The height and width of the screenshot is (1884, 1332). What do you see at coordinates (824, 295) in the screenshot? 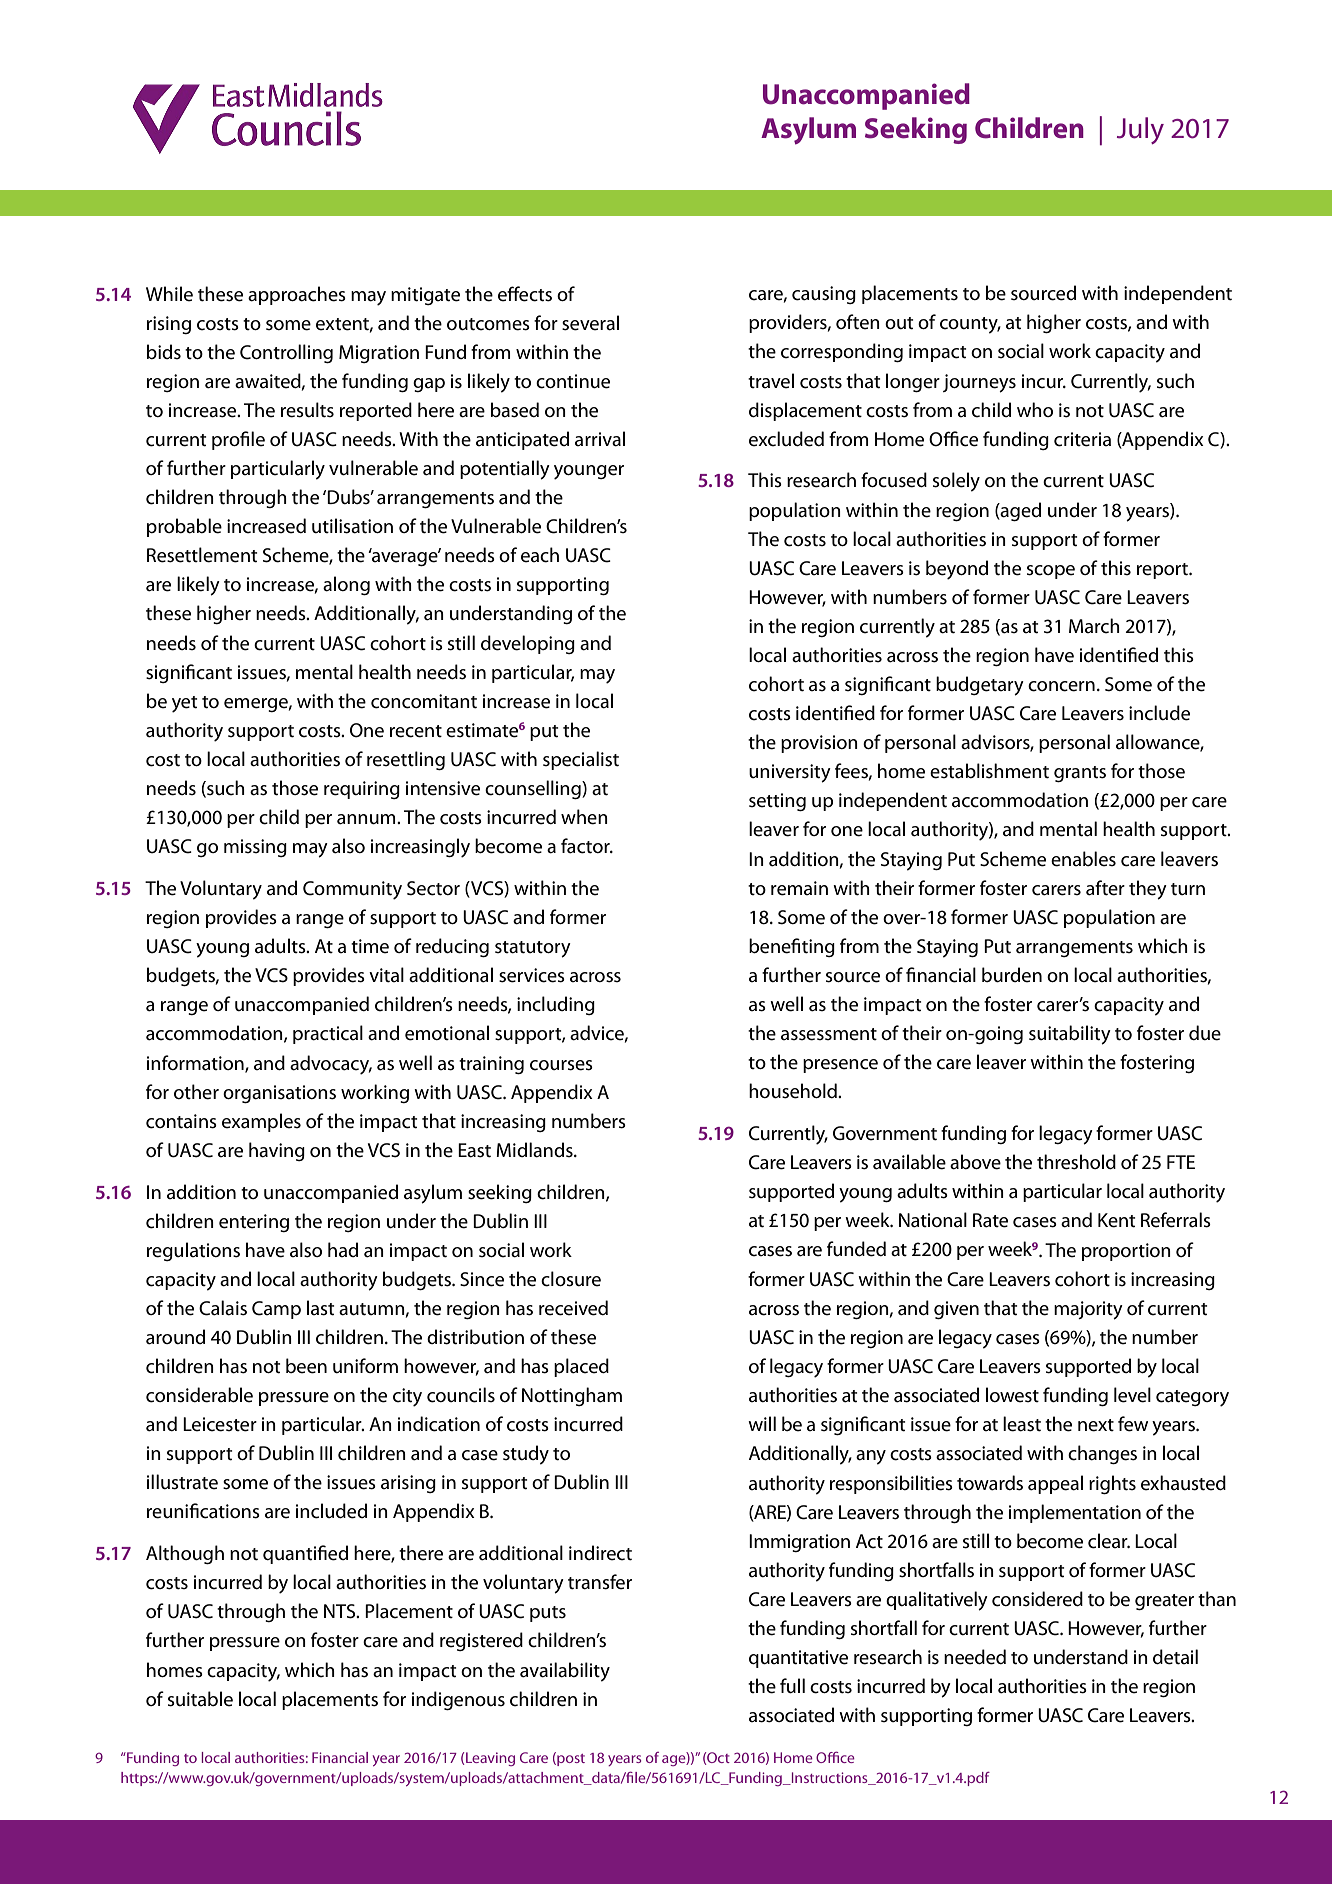
I see `causing` at bounding box center [824, 295].
